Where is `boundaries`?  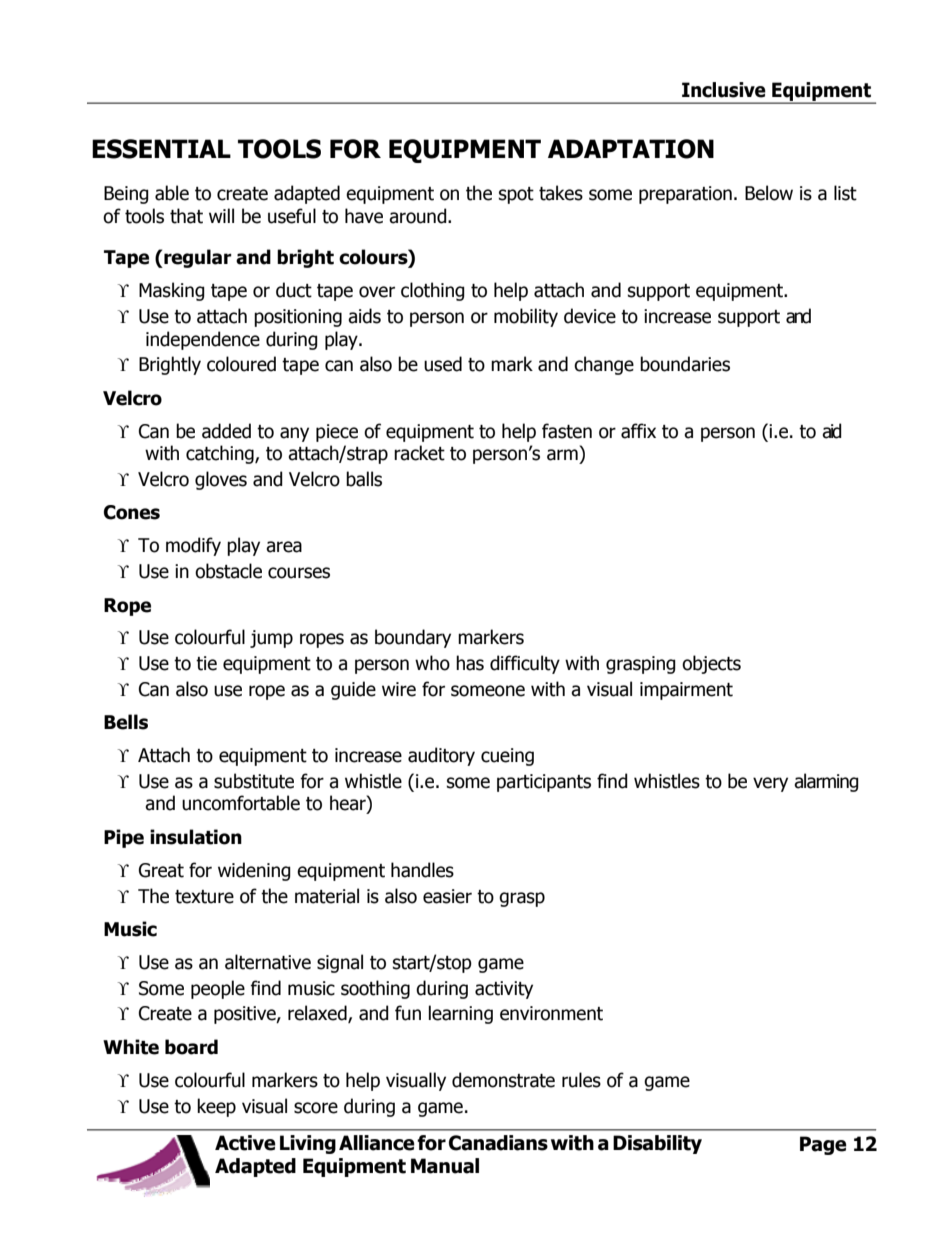
boundaries is located at coordinates (685, 364).
